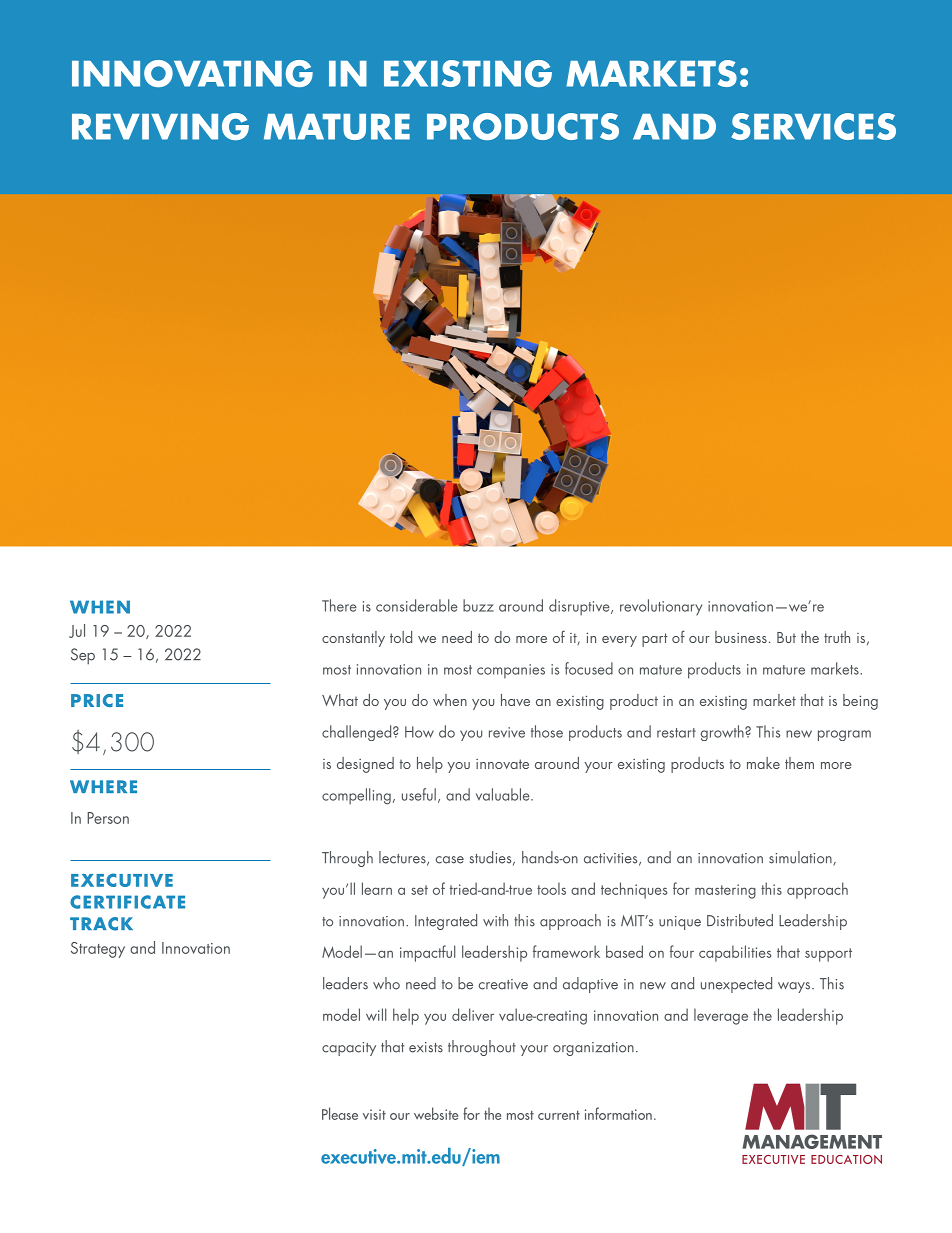 The height and width of the screenshot is (1233, 952). What do you see at coordinates (721, 1016) in the screenshot?
I see `leverage` at bounding box center [721, 1016].
